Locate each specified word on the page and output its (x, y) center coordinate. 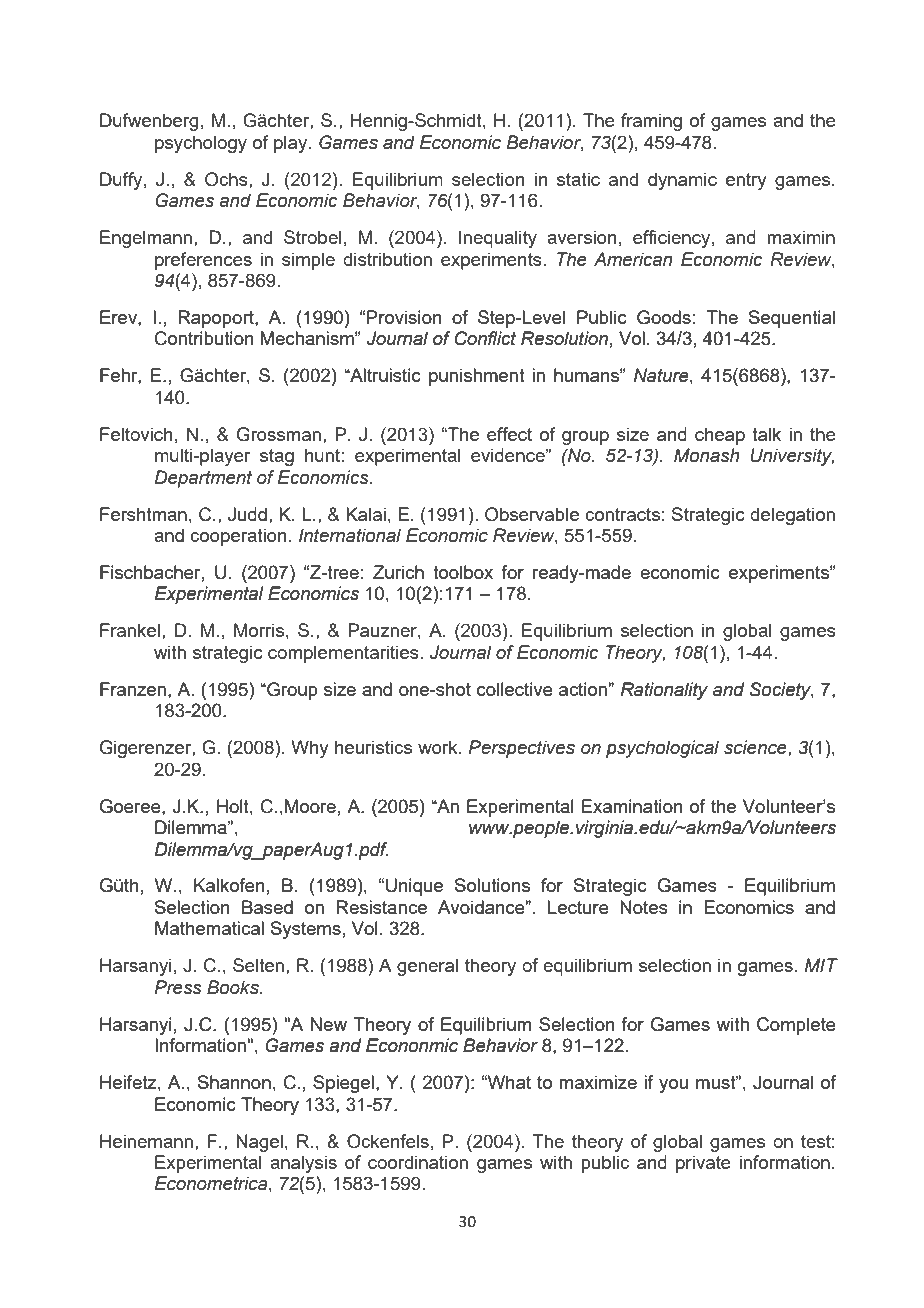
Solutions (492, 885)
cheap (720, 436)
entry (746, 181)
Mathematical (209, 928)
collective (515, 689)
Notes (644, 907)
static (578, 179)
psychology (201, 144)
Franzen (133, 689)
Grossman (279, 434)
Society (782, 691)
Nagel (259, 1143)
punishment (477, 377)
